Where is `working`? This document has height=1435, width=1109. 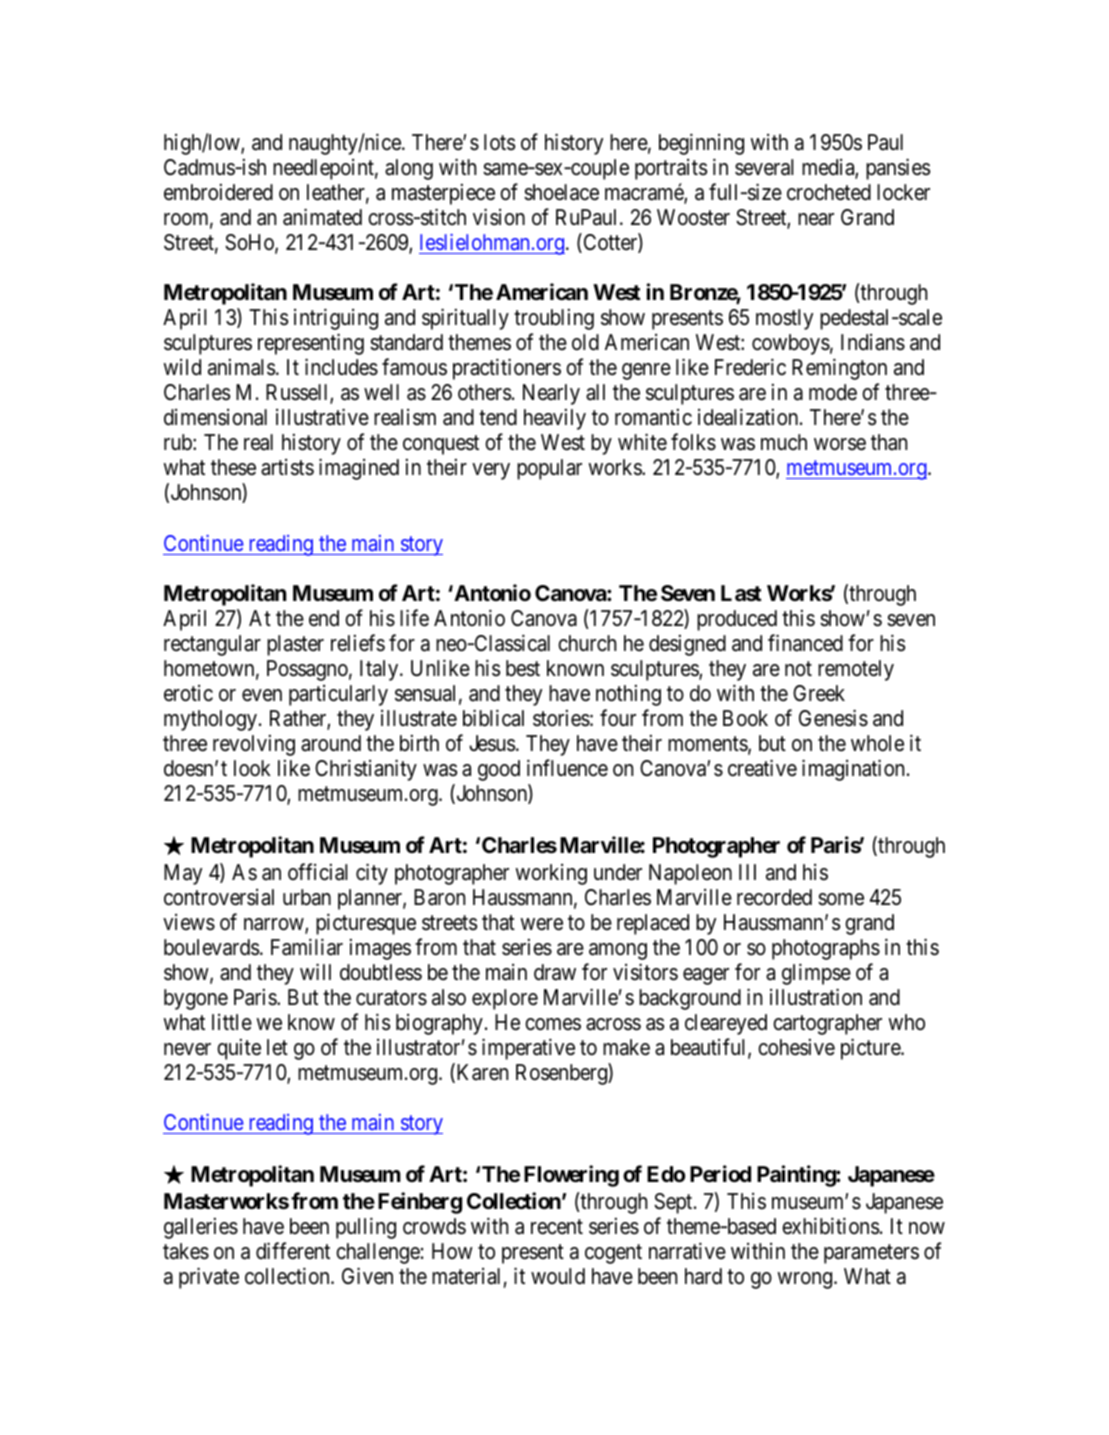
working is located at coordinates (551, 874).
